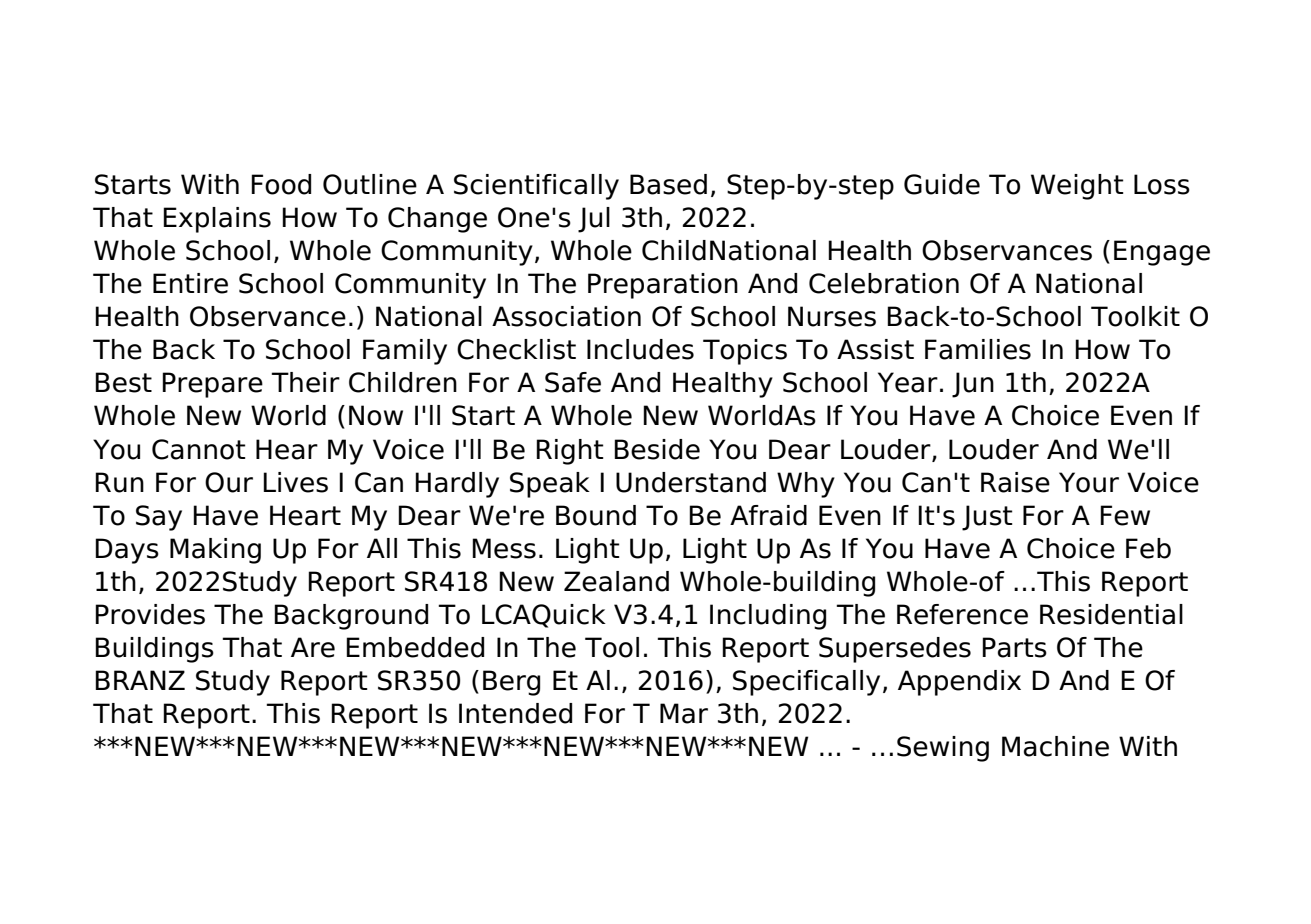 Image resolution: width=1311 pixels, height=924 pixels. Describe the element at coordinates (281, 184) in the document. I see `Food` at that location.
